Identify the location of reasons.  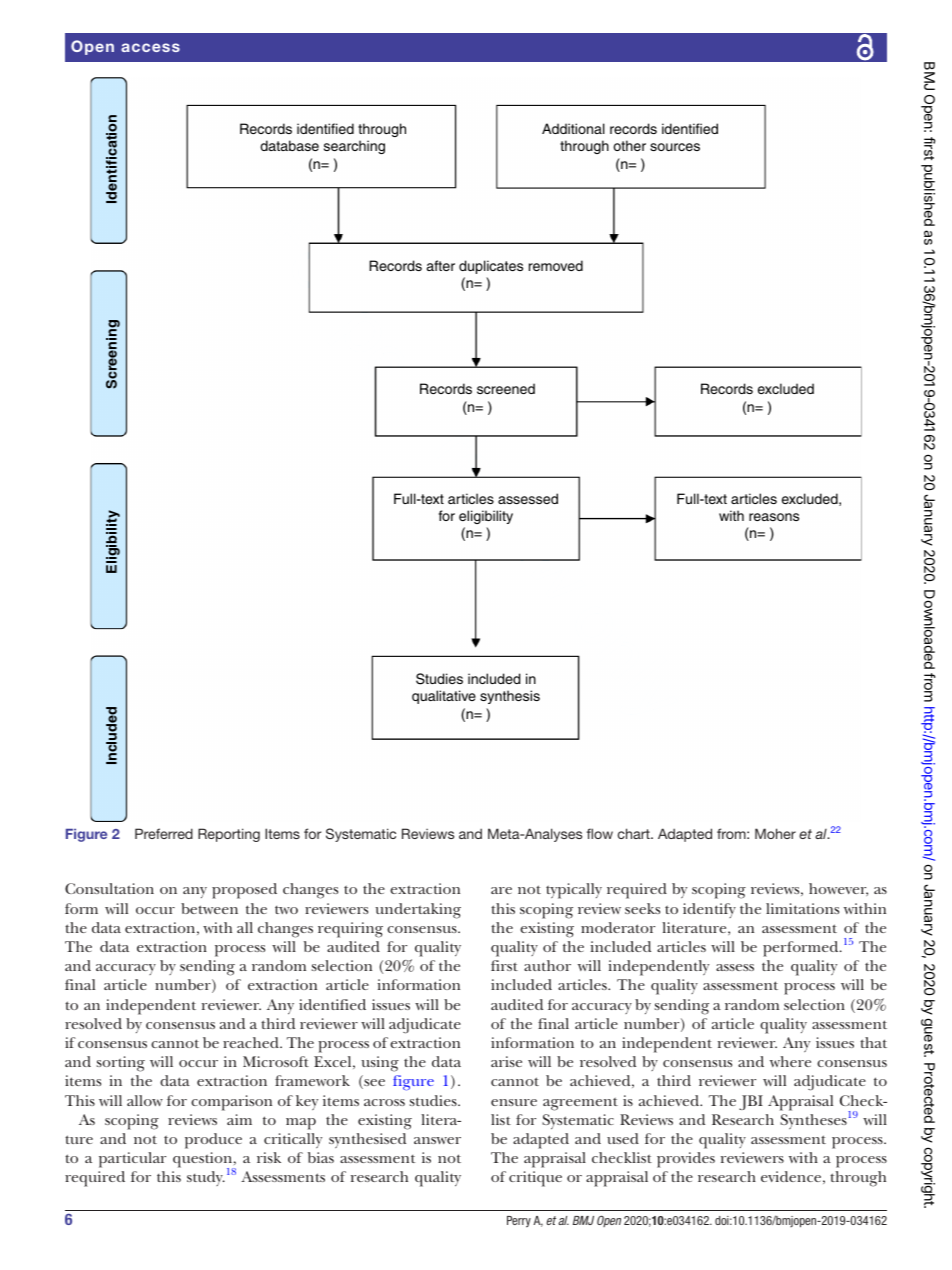
(774, 517).
